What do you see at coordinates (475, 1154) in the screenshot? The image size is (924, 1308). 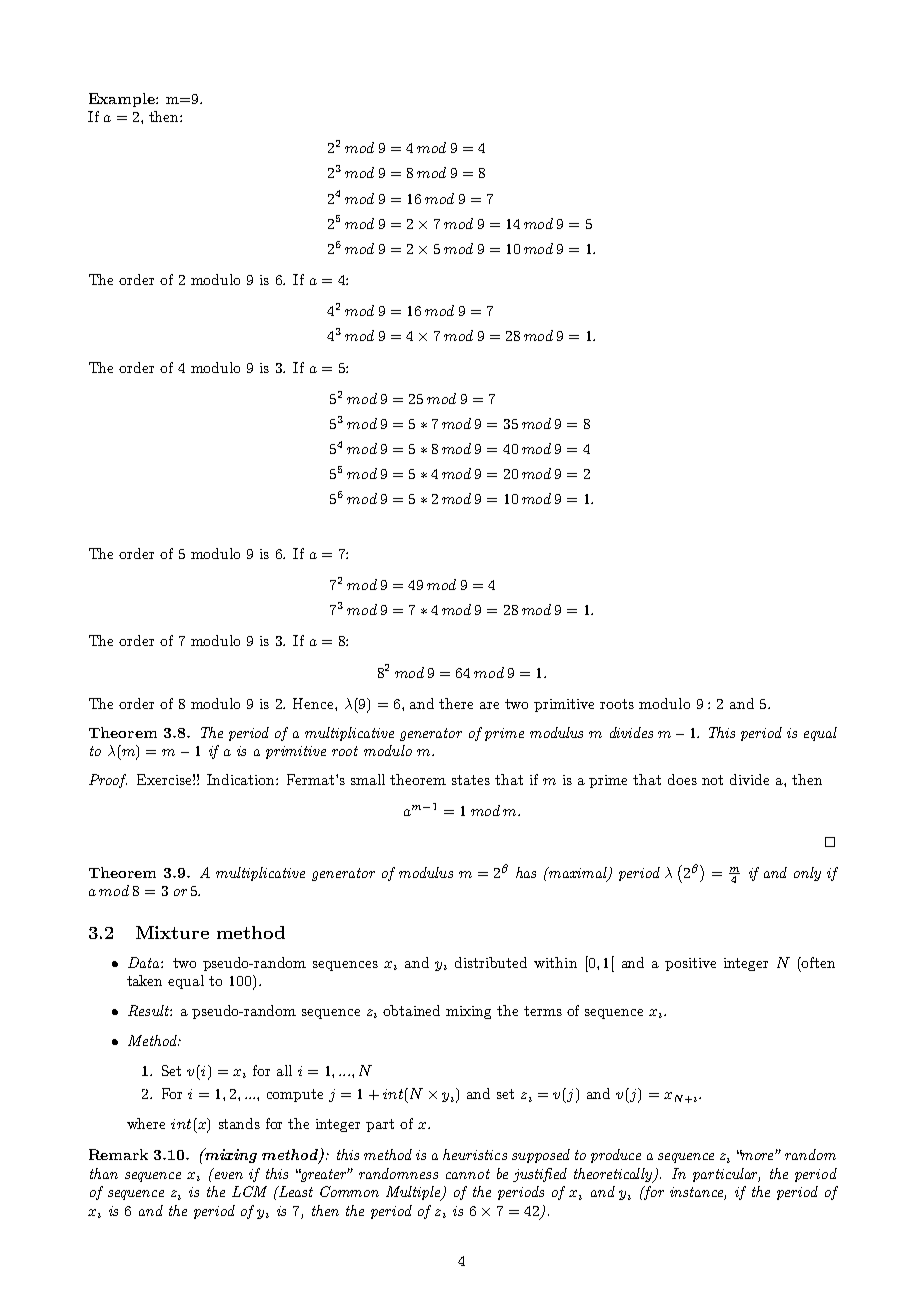 I see `heuristics` at bounding box center [475, 1154].
